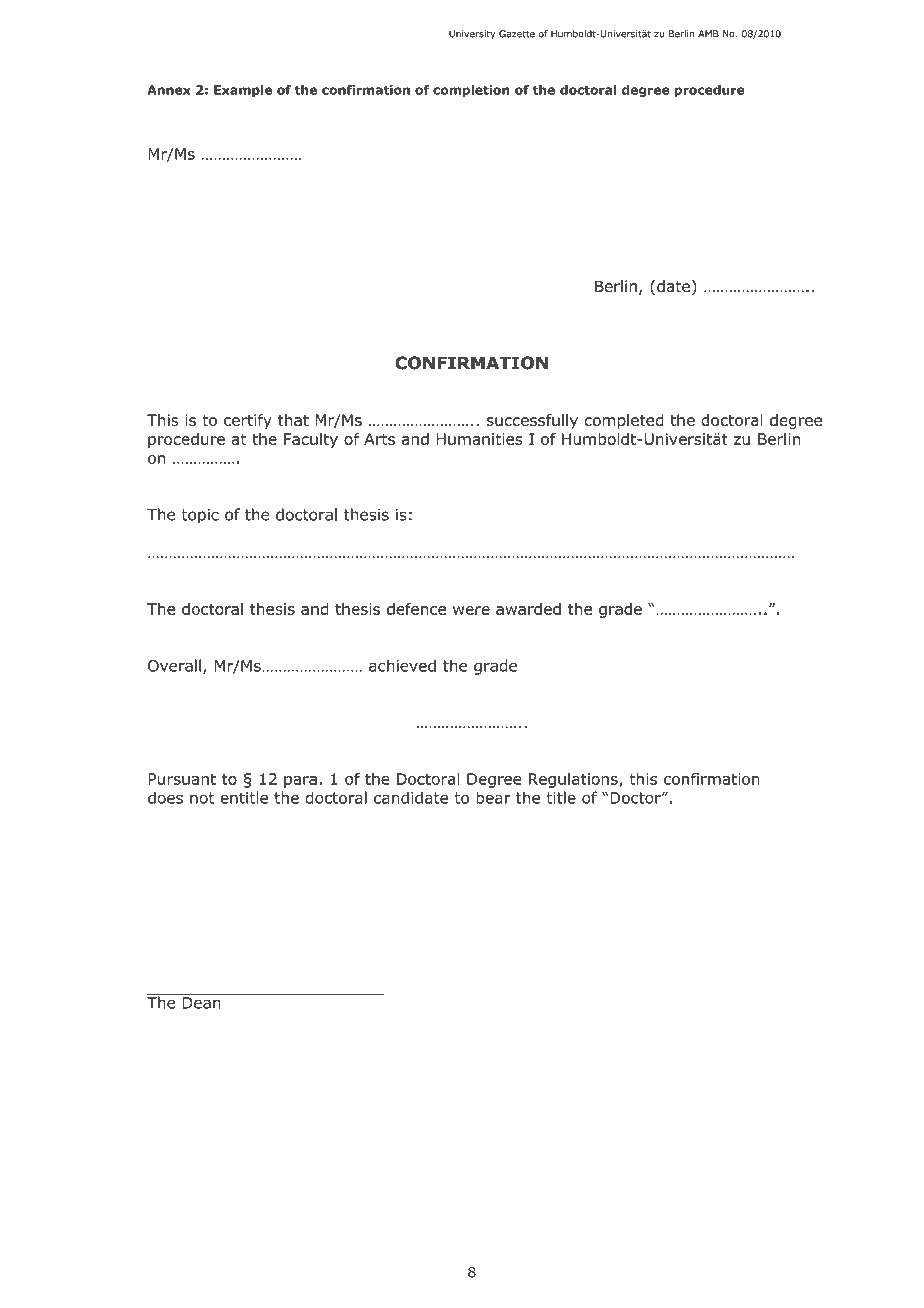  I want to click on Humanities, so click(479, 439).
